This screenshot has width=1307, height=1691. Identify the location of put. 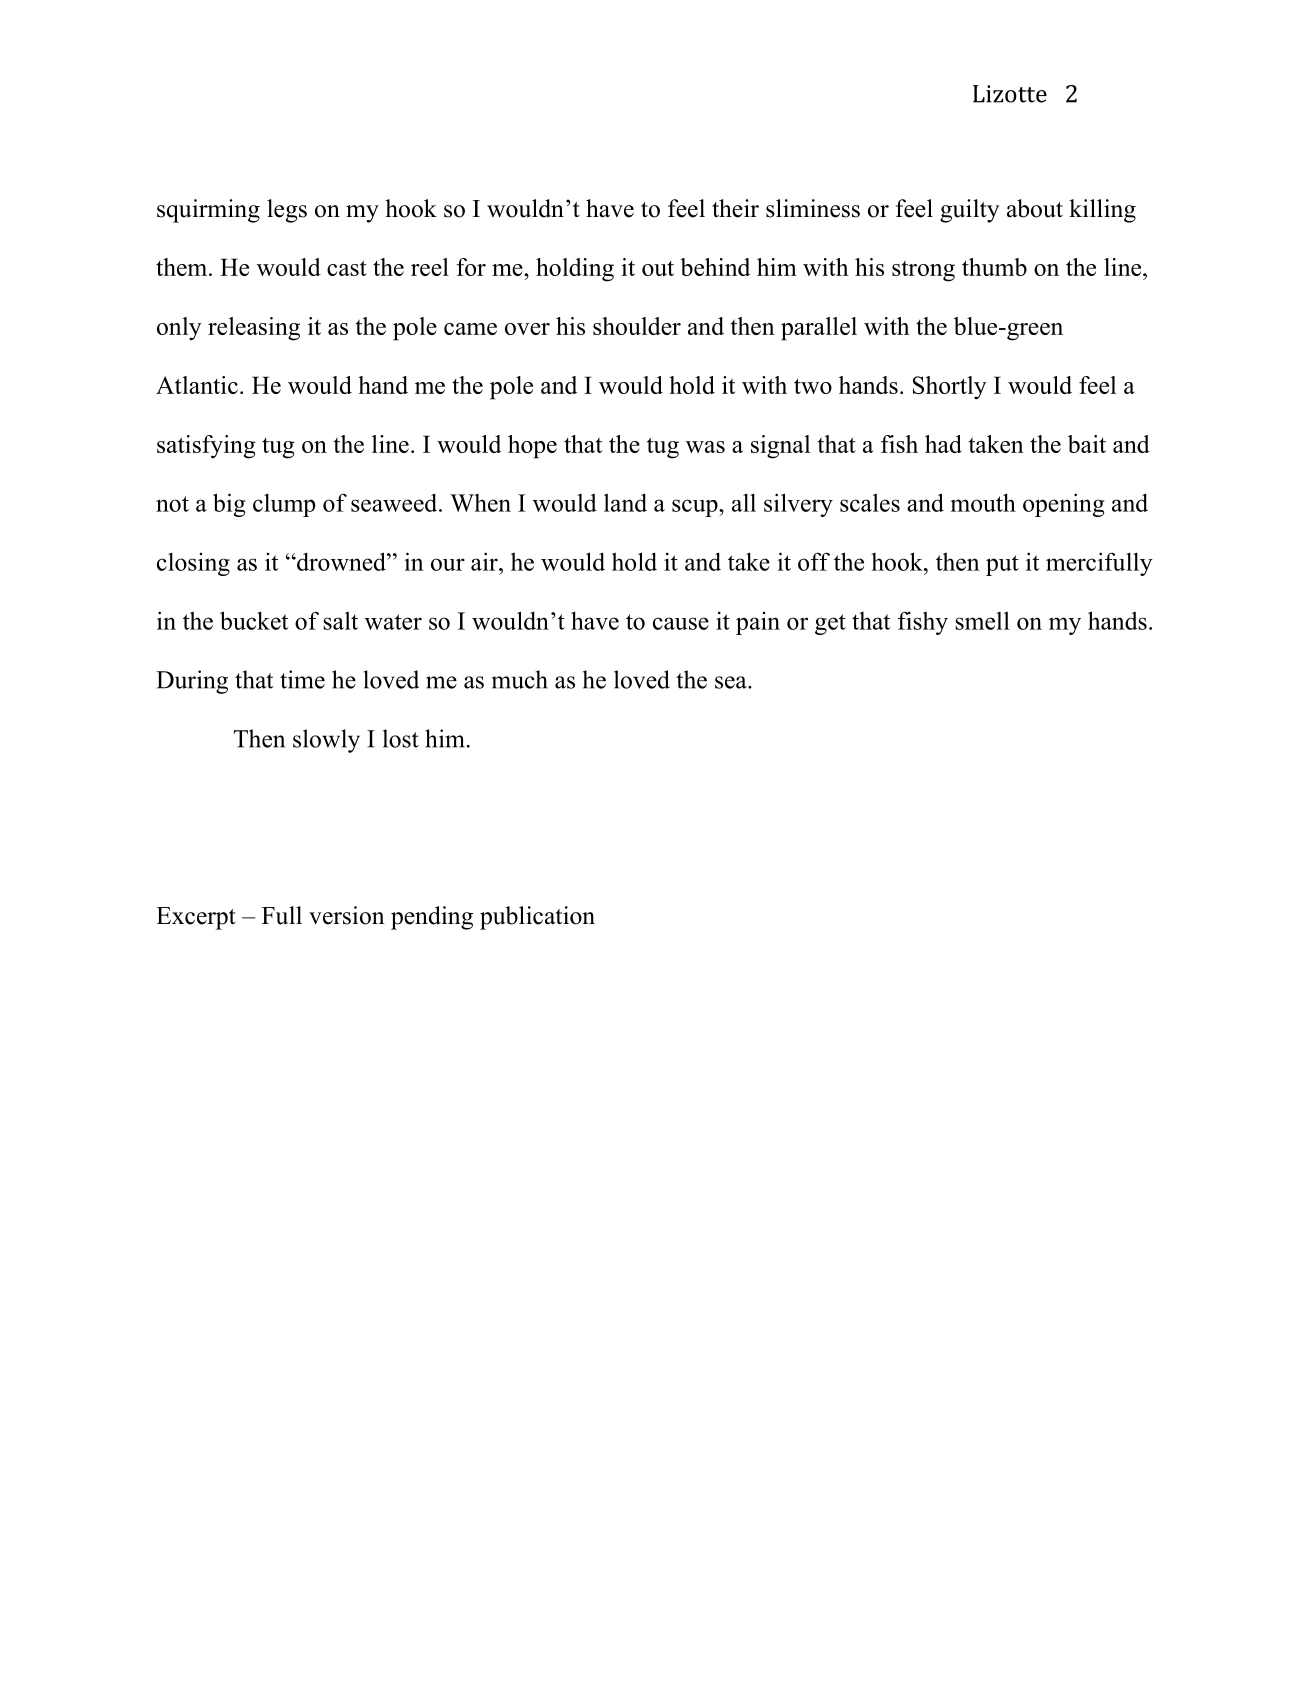
(1002, 565).
